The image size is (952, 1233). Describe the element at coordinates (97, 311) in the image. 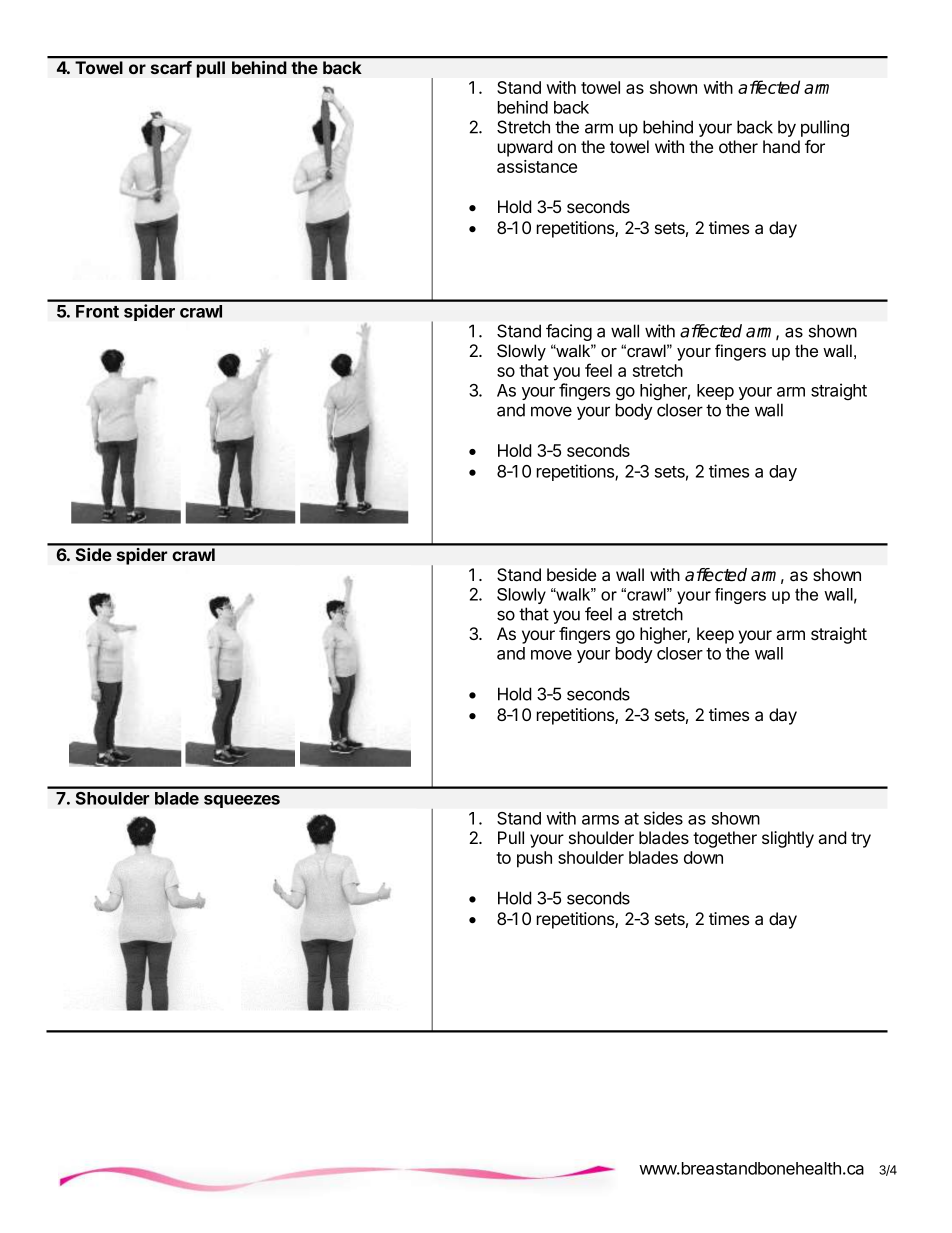

I see `Front` at that location.
